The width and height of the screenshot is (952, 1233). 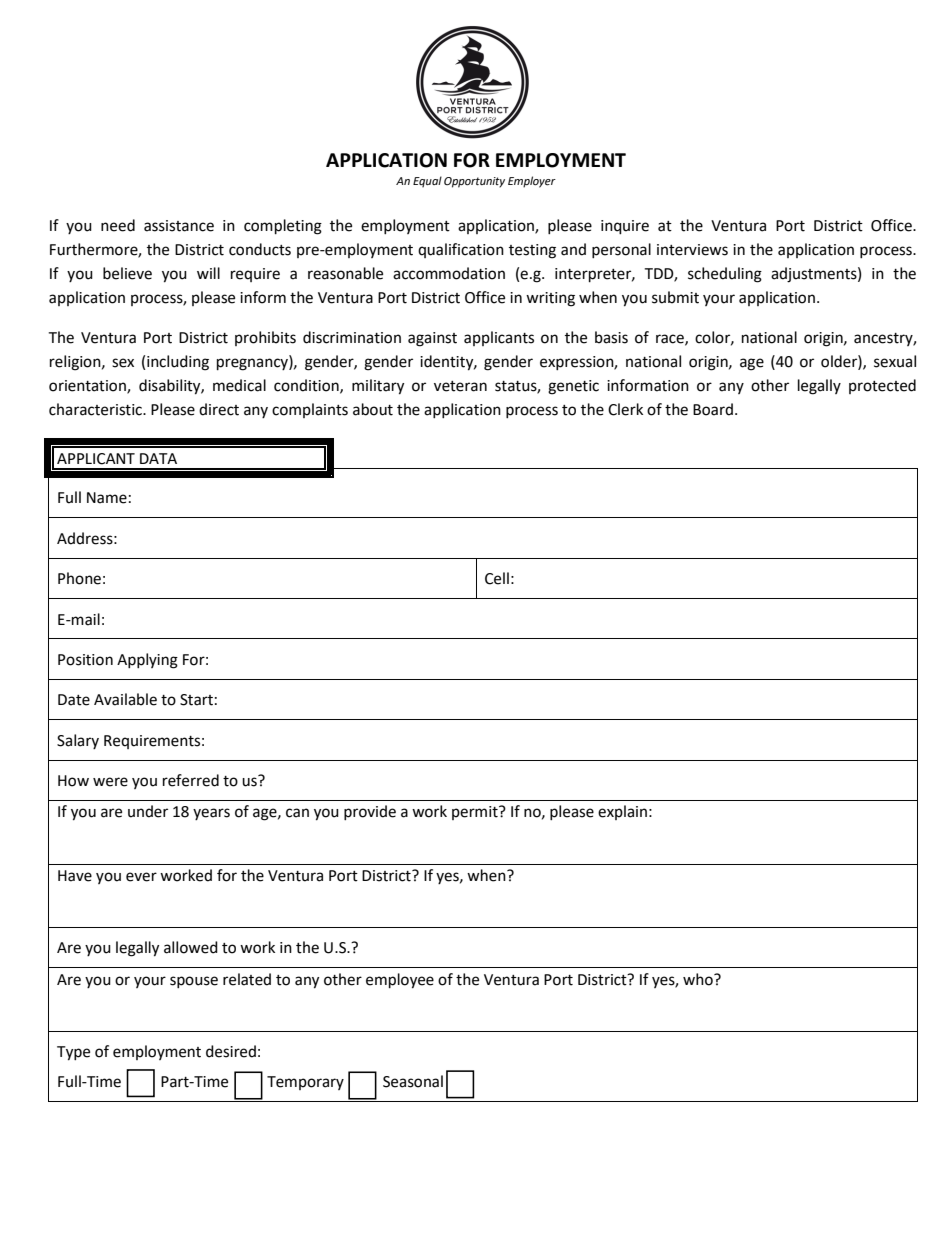 What do you see at coordinates (622, 812) in the screenshot?
I see `explain` at bounding box center [622, 812].
